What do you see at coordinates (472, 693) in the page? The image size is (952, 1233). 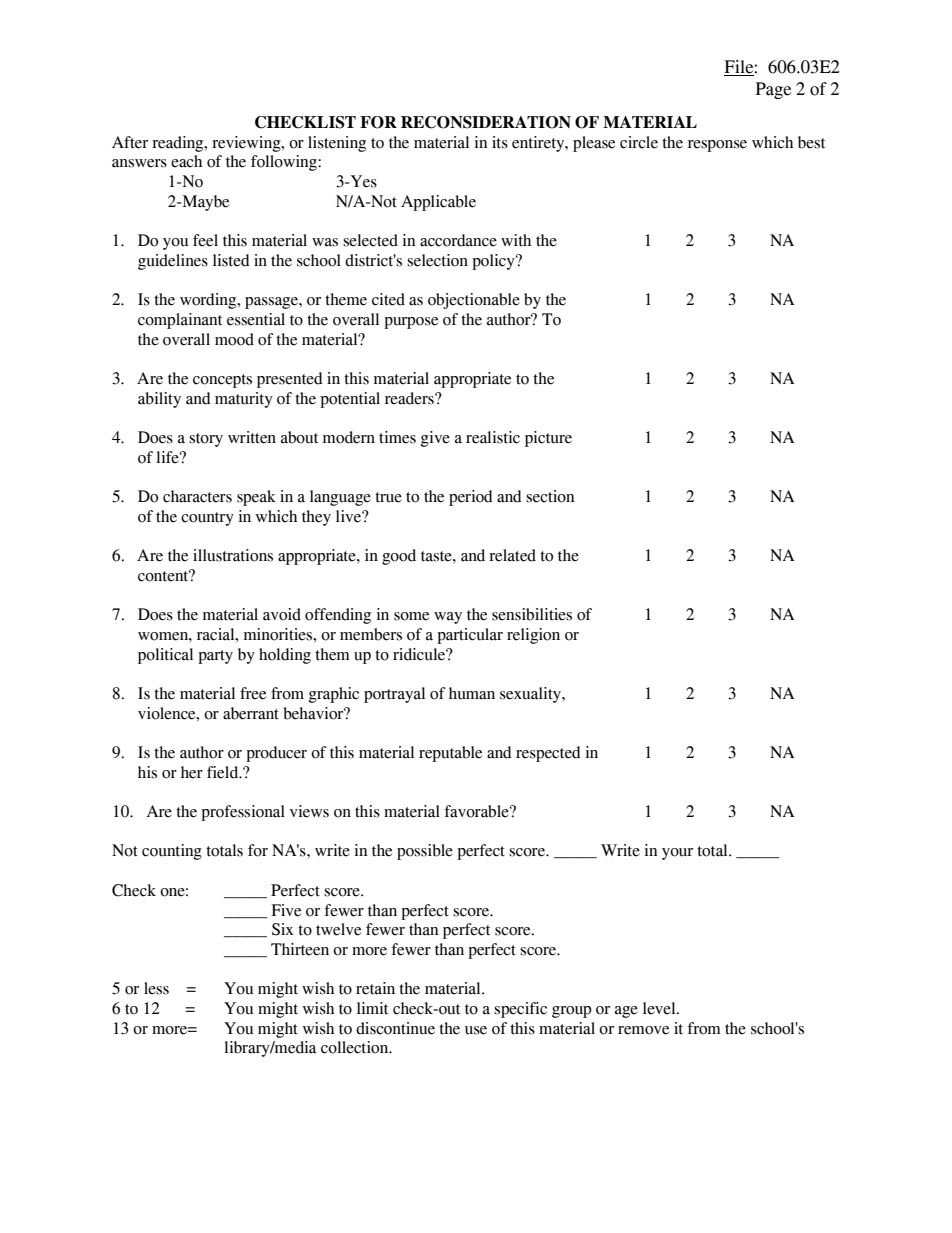 I see `human` at bounding box center [472, 693].
